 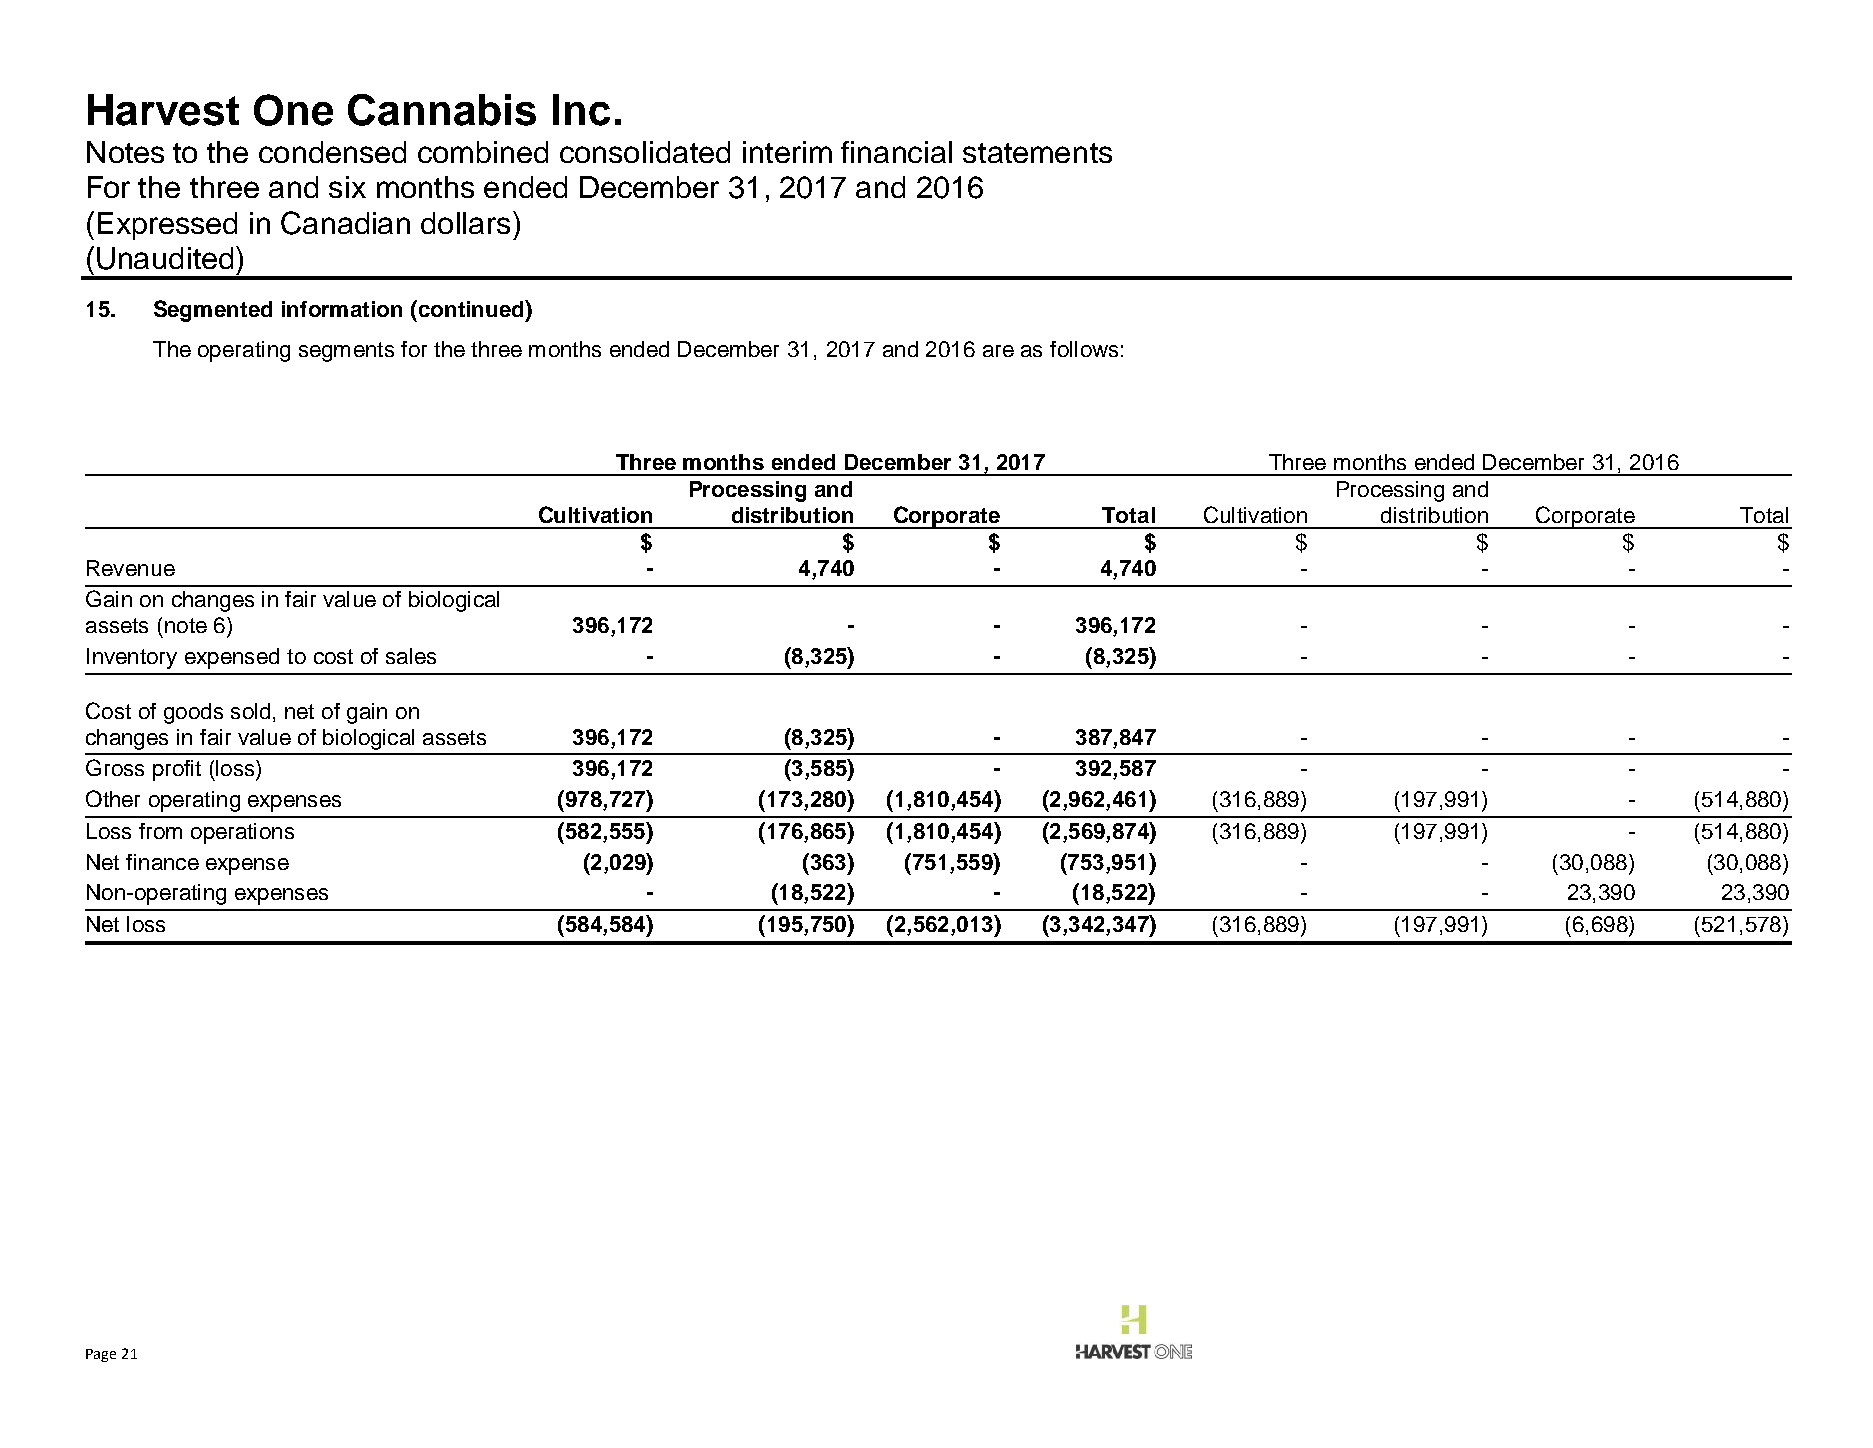 What do you see at coordinates (411, 656) in the screenshot?
I see `sales` at bounding box center [411, 656].
